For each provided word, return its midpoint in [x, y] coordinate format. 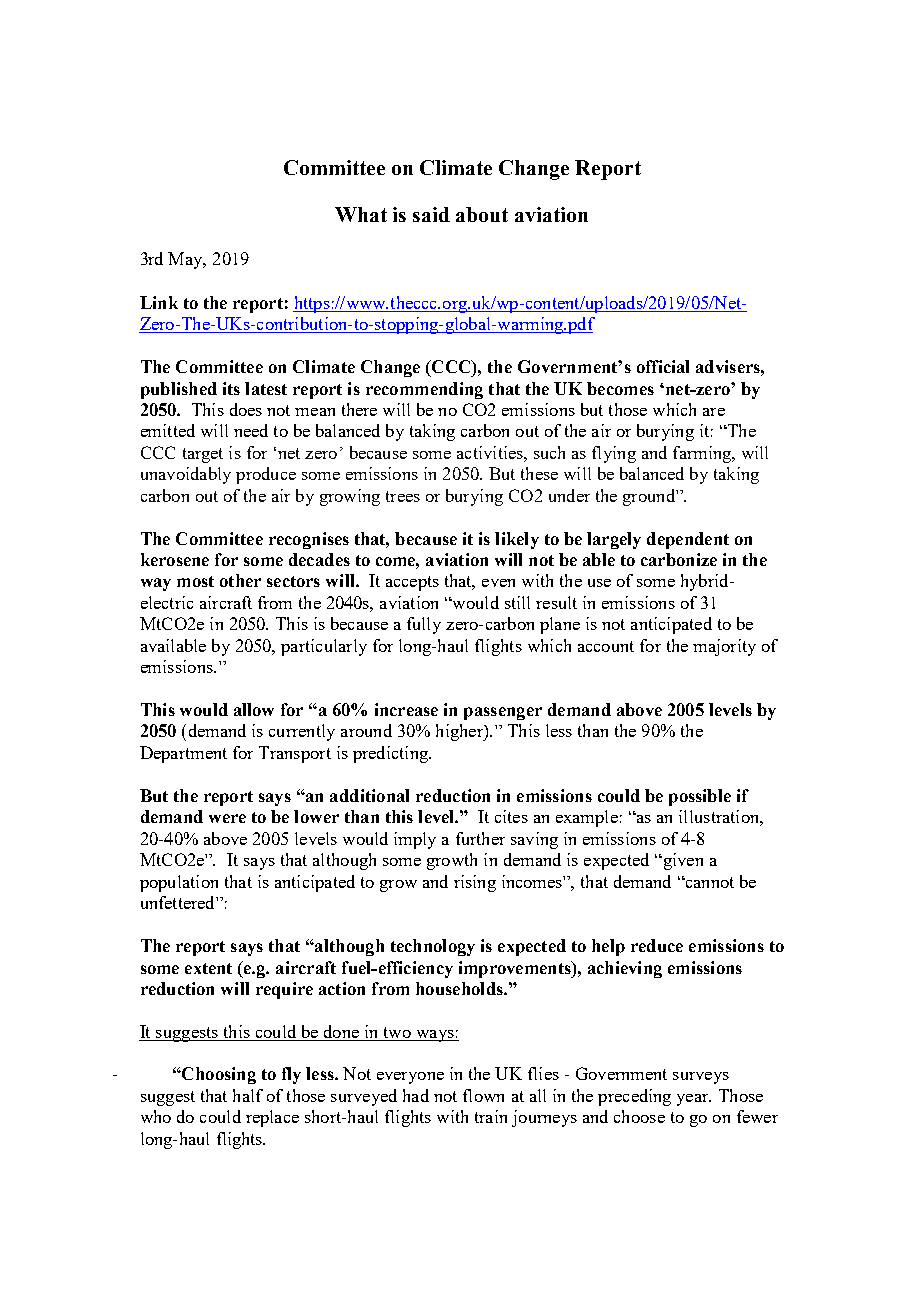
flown [483, 1095]
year [694, 1100]
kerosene [175, 559]
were [227, 818]
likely [517, 540]
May [187, 260]
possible [700, 797]
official [663, 366]
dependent [688, 540]
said [431, 214]
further [480, 838]
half [248, 1095]
